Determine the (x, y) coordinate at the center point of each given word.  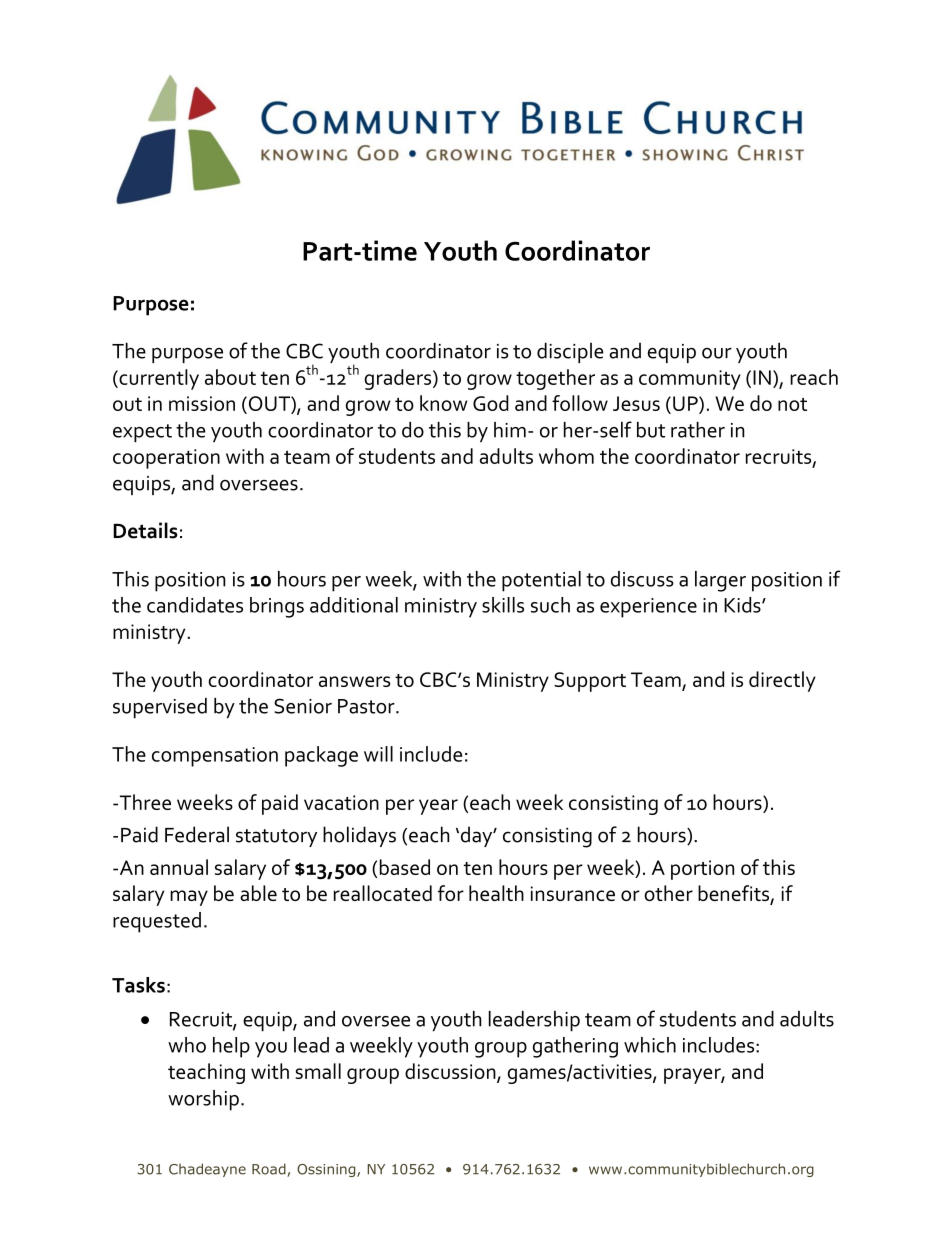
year (438, 807)
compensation (215, 757)
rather (698, 430)
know (443, 403)
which (650, 1045)
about (230, 377)
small (318, 1071)
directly (782, 681)
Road (270, 1170)
